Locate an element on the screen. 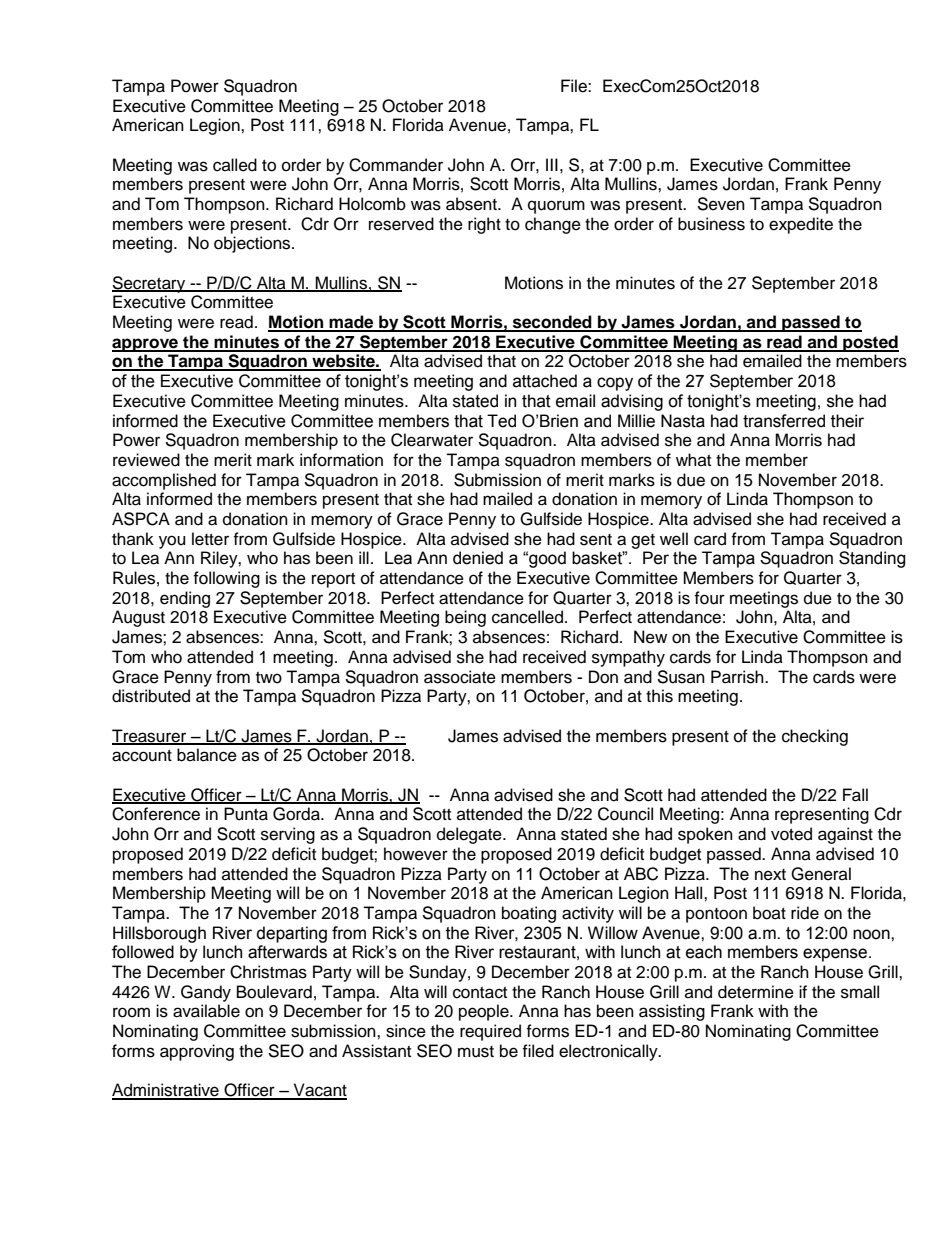  four is located at coordinates (709, 598).
